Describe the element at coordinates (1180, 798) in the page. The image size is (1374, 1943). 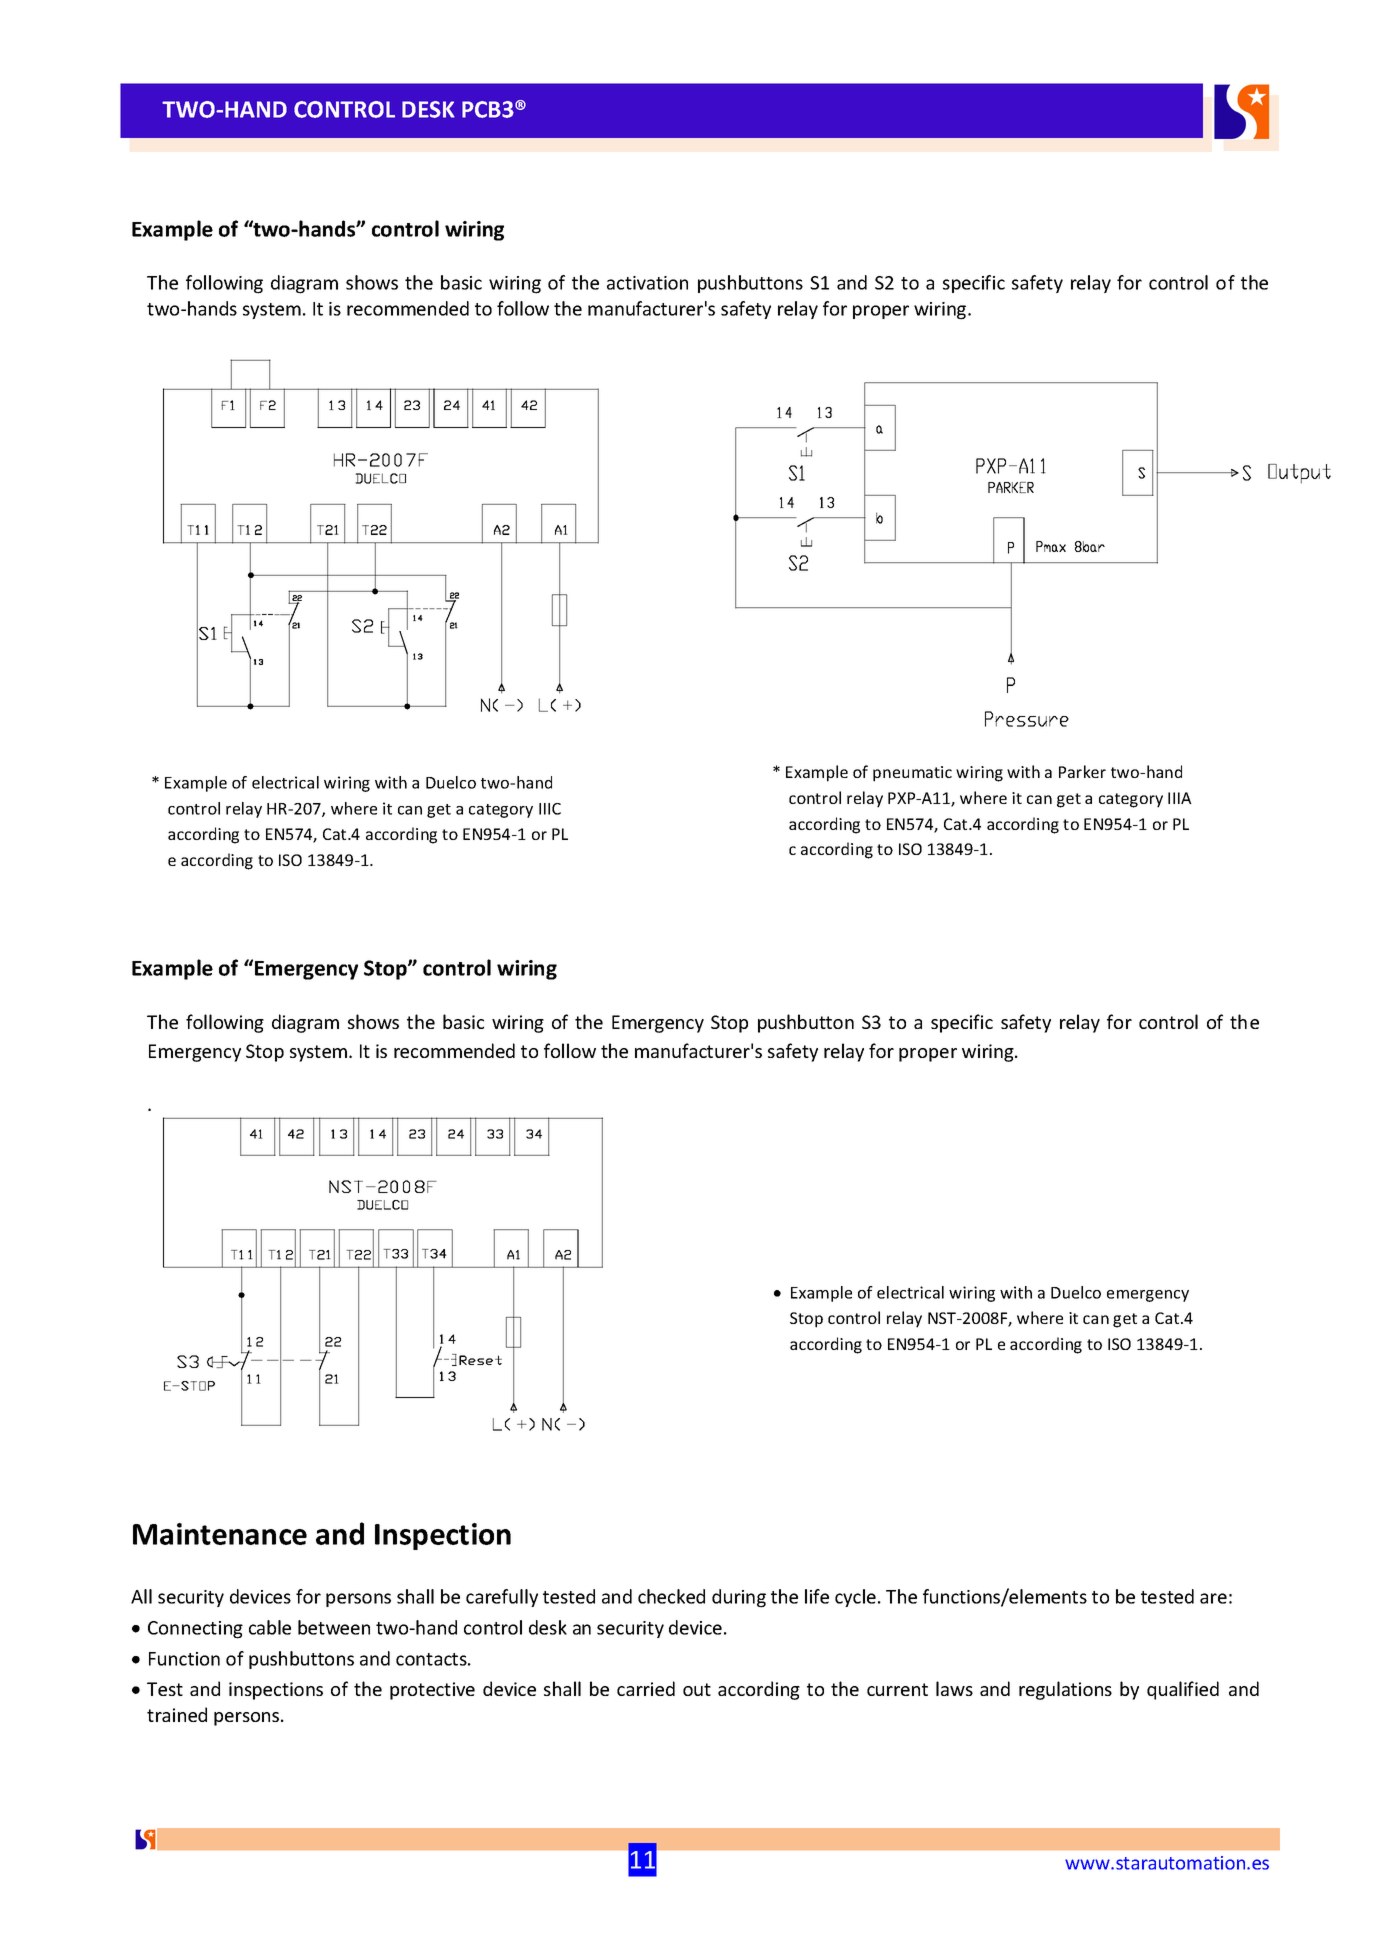
I see `IIIA` at that location.
